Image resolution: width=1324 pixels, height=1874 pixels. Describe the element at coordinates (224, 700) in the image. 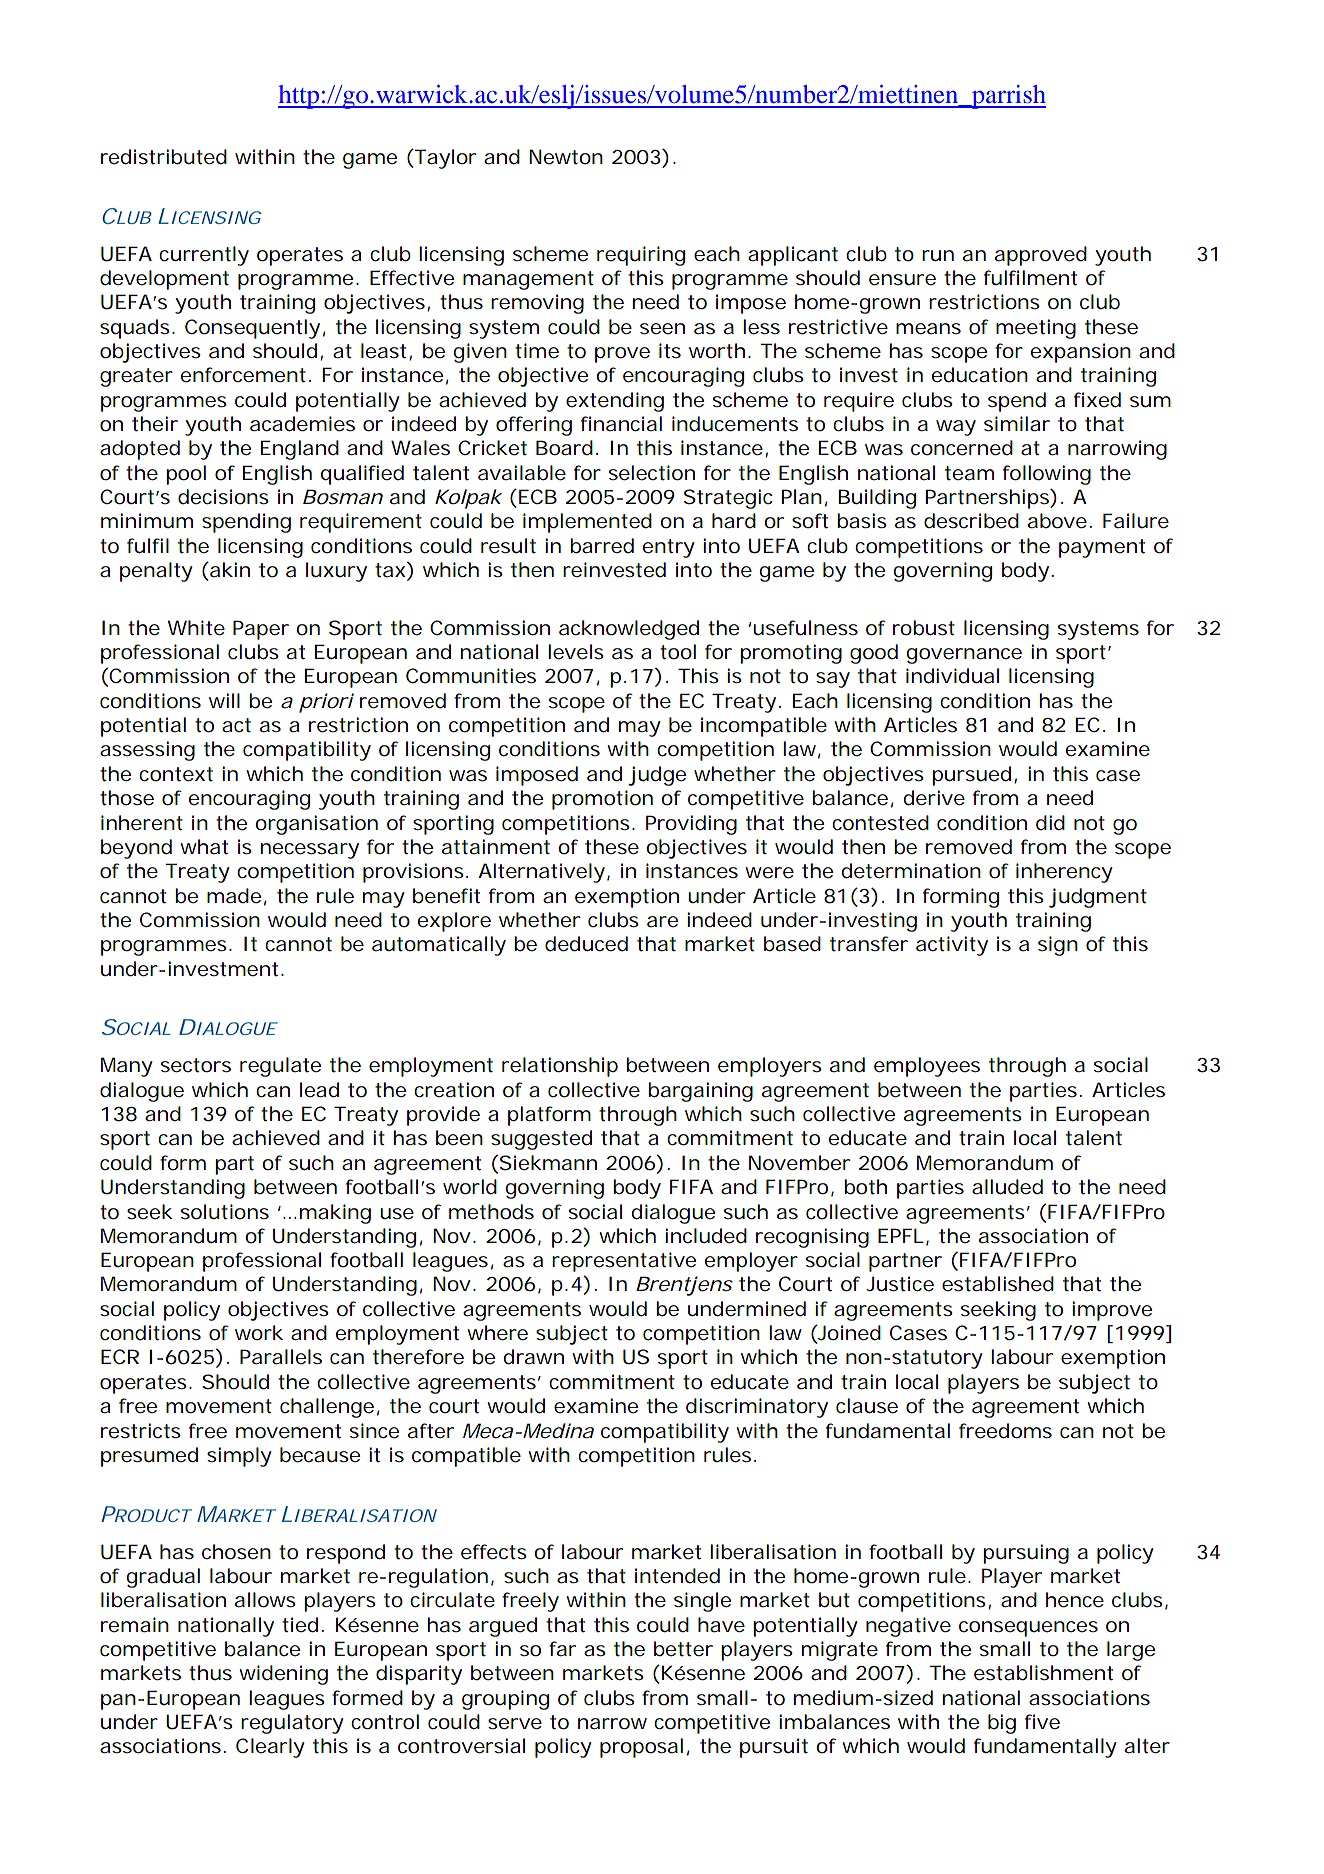

I see `will` at that location.
